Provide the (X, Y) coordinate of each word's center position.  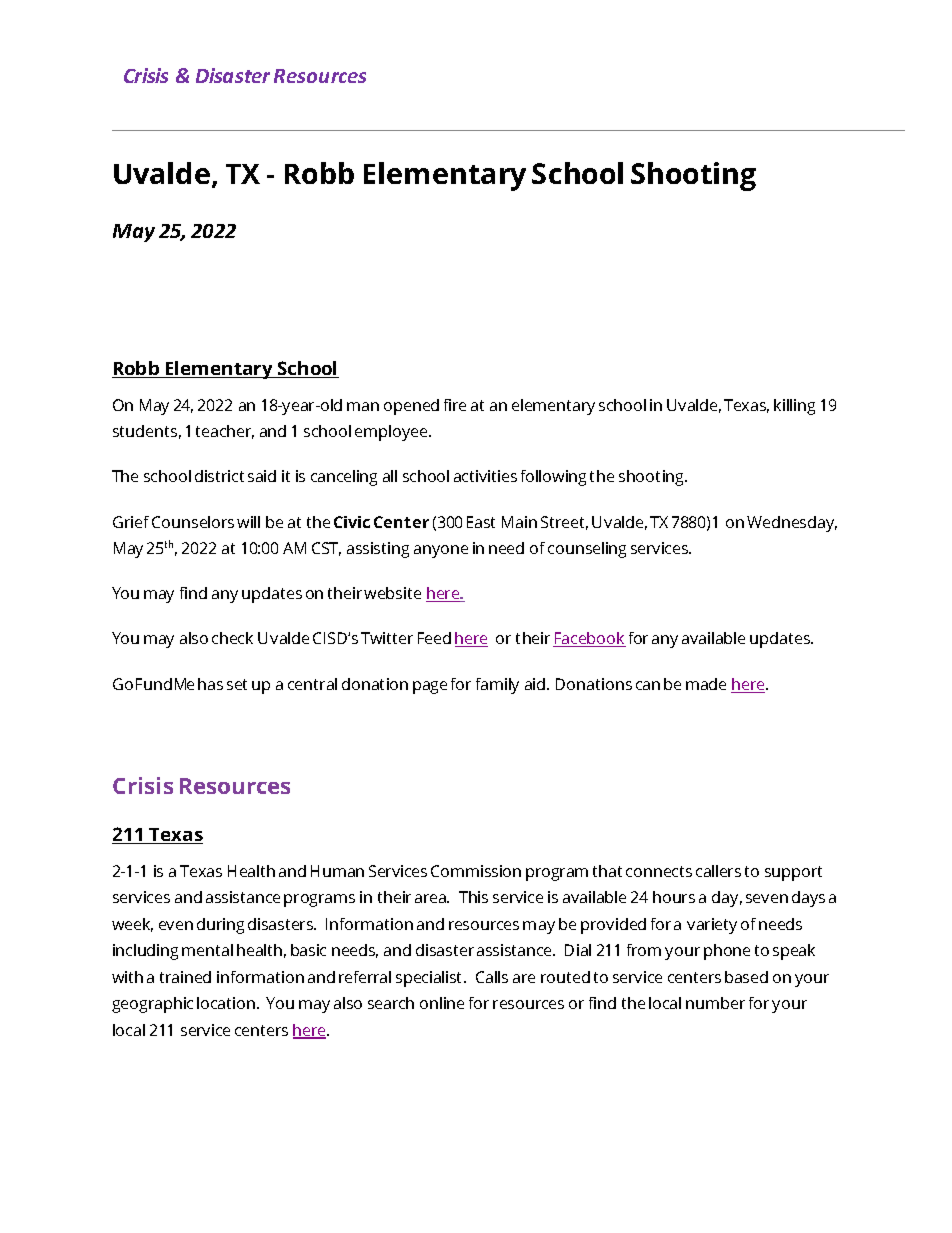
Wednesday (792, 524)
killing (794, 407)
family (497, 686)
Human (337, 871)
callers (718, 871)
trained (185, 977)
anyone (441, 551)
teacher (225, 432)
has (210, 684)
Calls (492, 977)
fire (455, 405)
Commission (476, 871)
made (706, 684)
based (746, 977)
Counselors (193, 522)
